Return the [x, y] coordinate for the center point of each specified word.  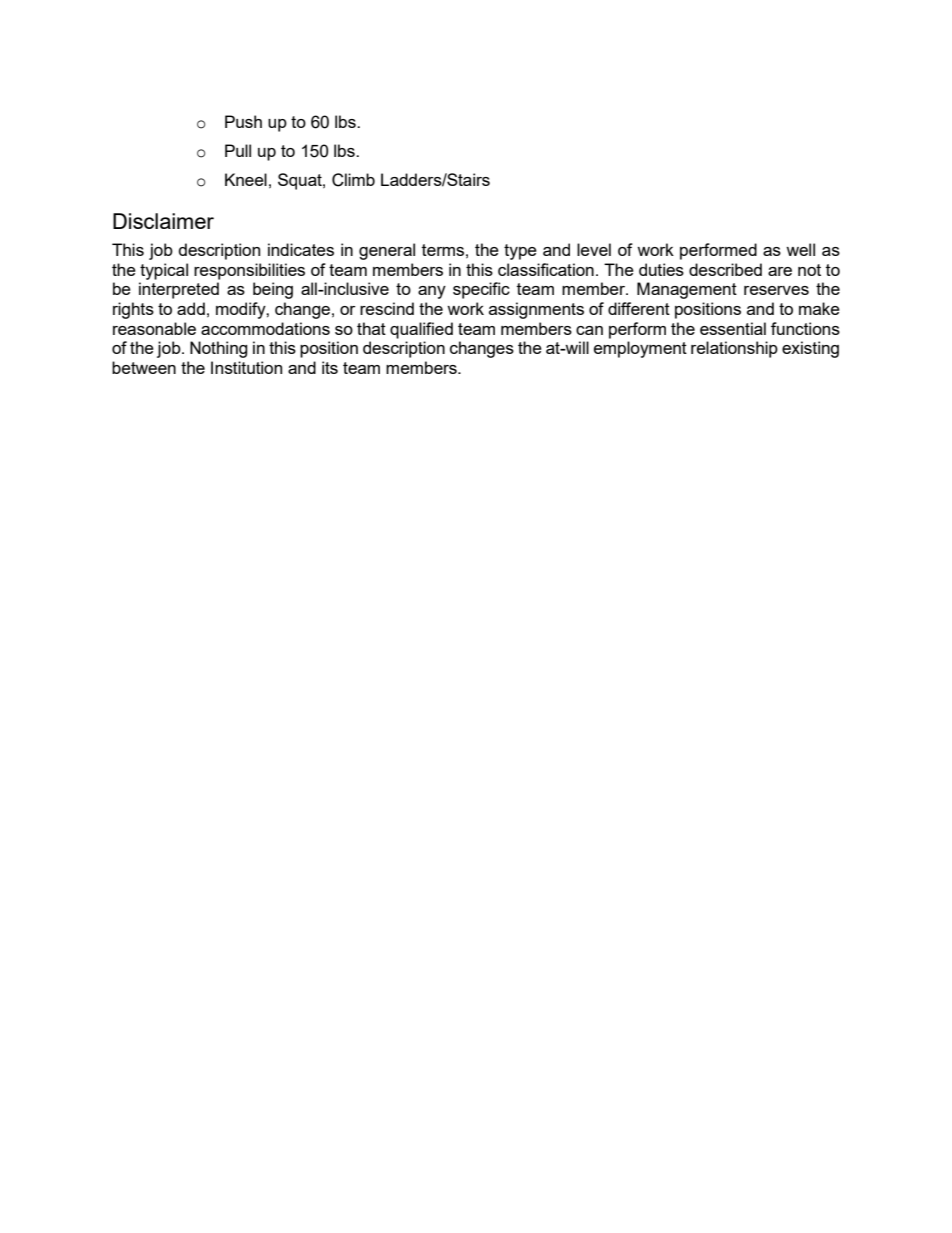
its [330, 367]
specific [481, 290]
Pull [238, 150]
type [520, 252]
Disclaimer [163, 221]
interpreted [179, 290]
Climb [353, 180]
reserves [776, 290]
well [800, 249]
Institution [246, 367]
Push [243, 121]
